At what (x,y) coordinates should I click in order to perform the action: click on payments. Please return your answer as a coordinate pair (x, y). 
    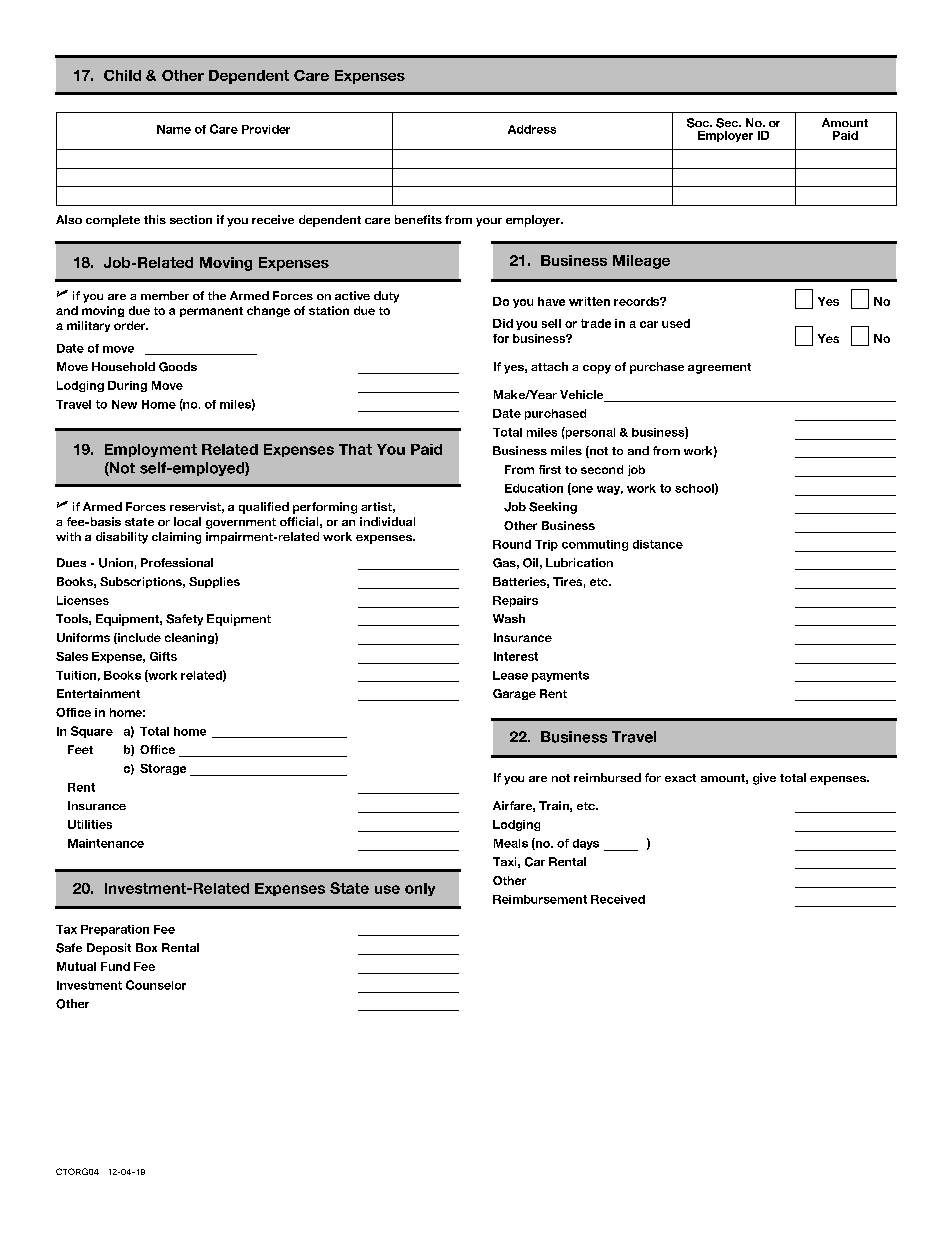
    Looking at the image, I should click on (560, 676).
